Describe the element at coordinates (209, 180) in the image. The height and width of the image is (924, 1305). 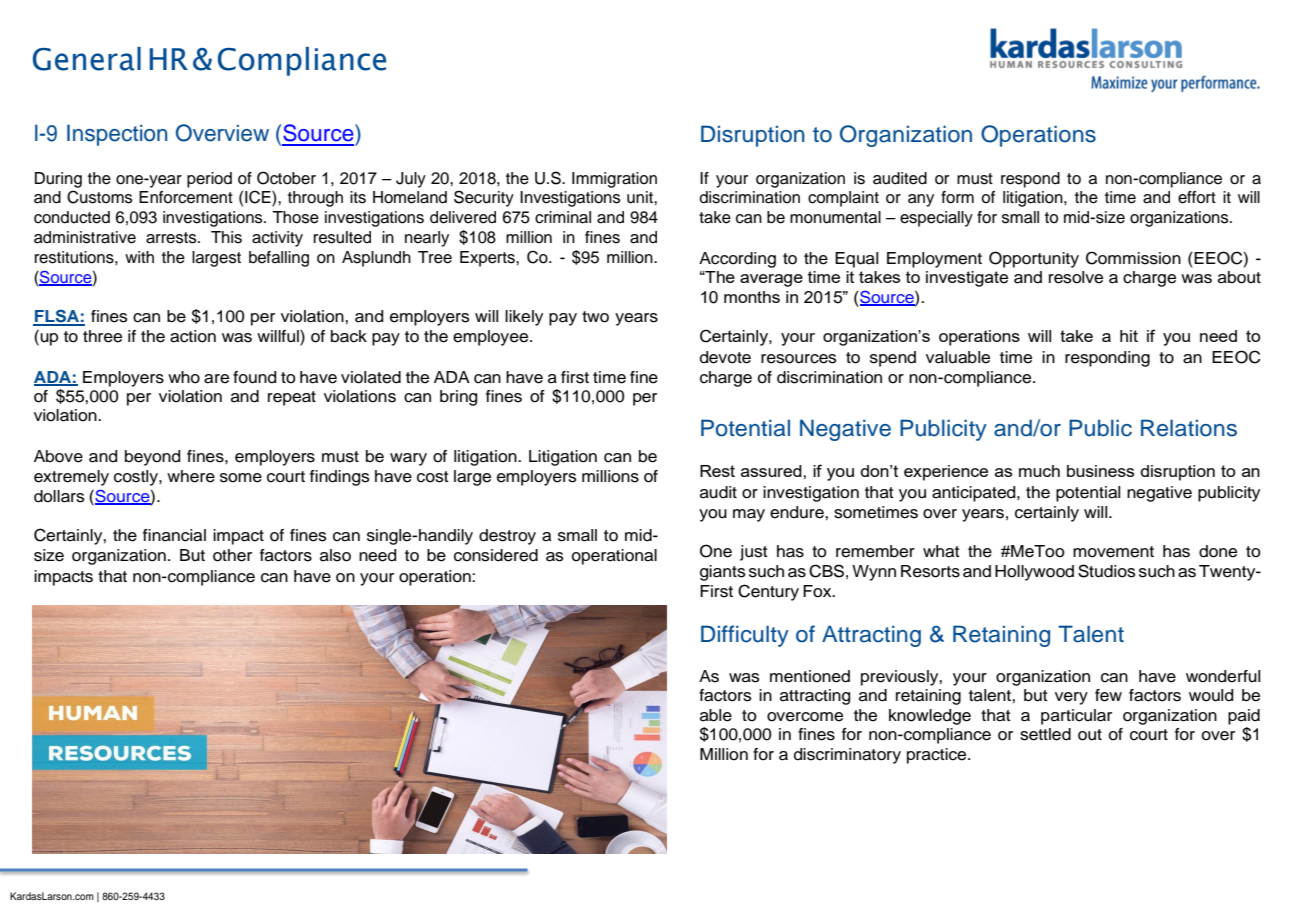
I see `period` at that location.
